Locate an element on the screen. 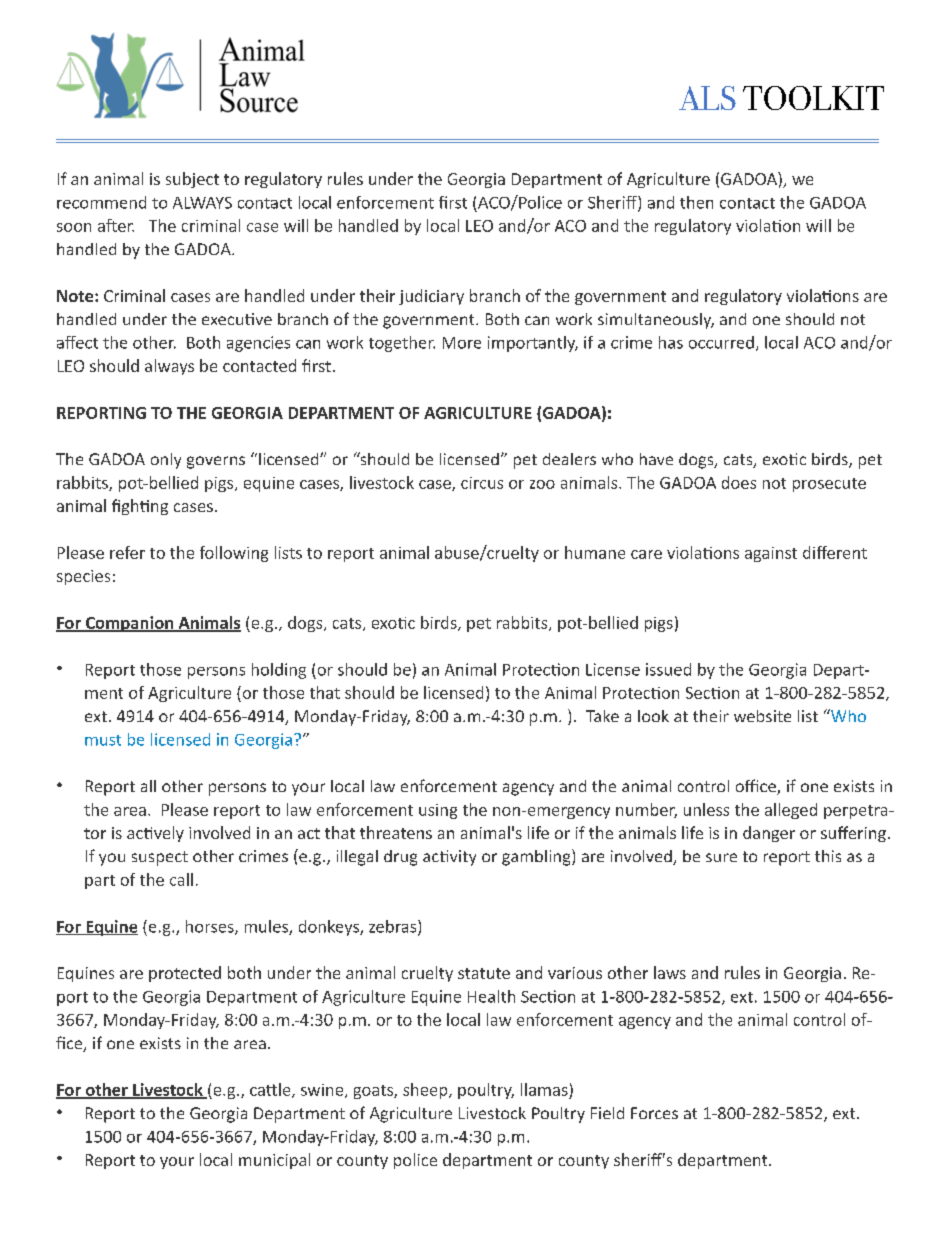 Image resolution: width=952 pixels, height=1233 pixels. judiciary is located at coordinates (431, 297).
